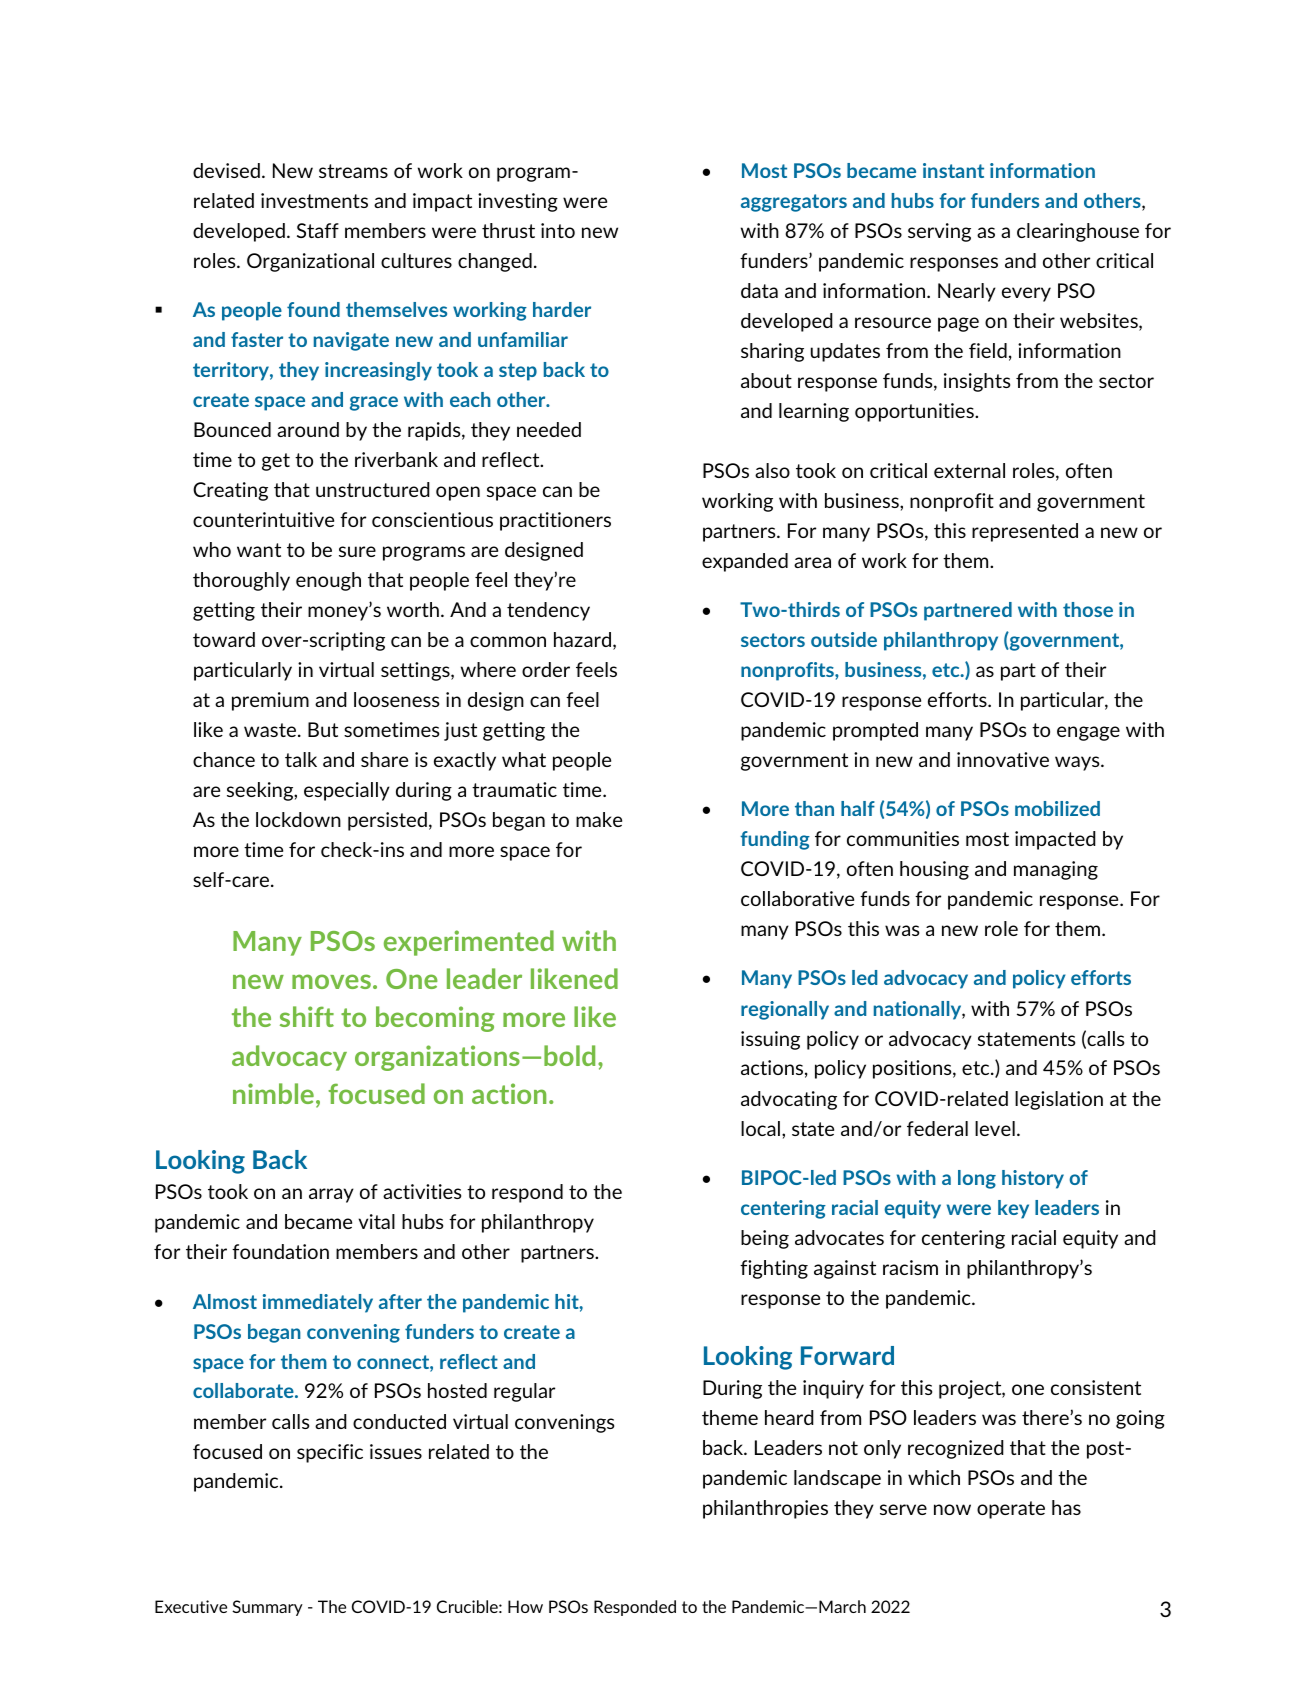 Image resolution: width=1311 pixels, height=1697 pixels. What do you see at coordinates (1011, 1510) in the screenshot?
I see `operate` at bounding box center [1011, 1510].
